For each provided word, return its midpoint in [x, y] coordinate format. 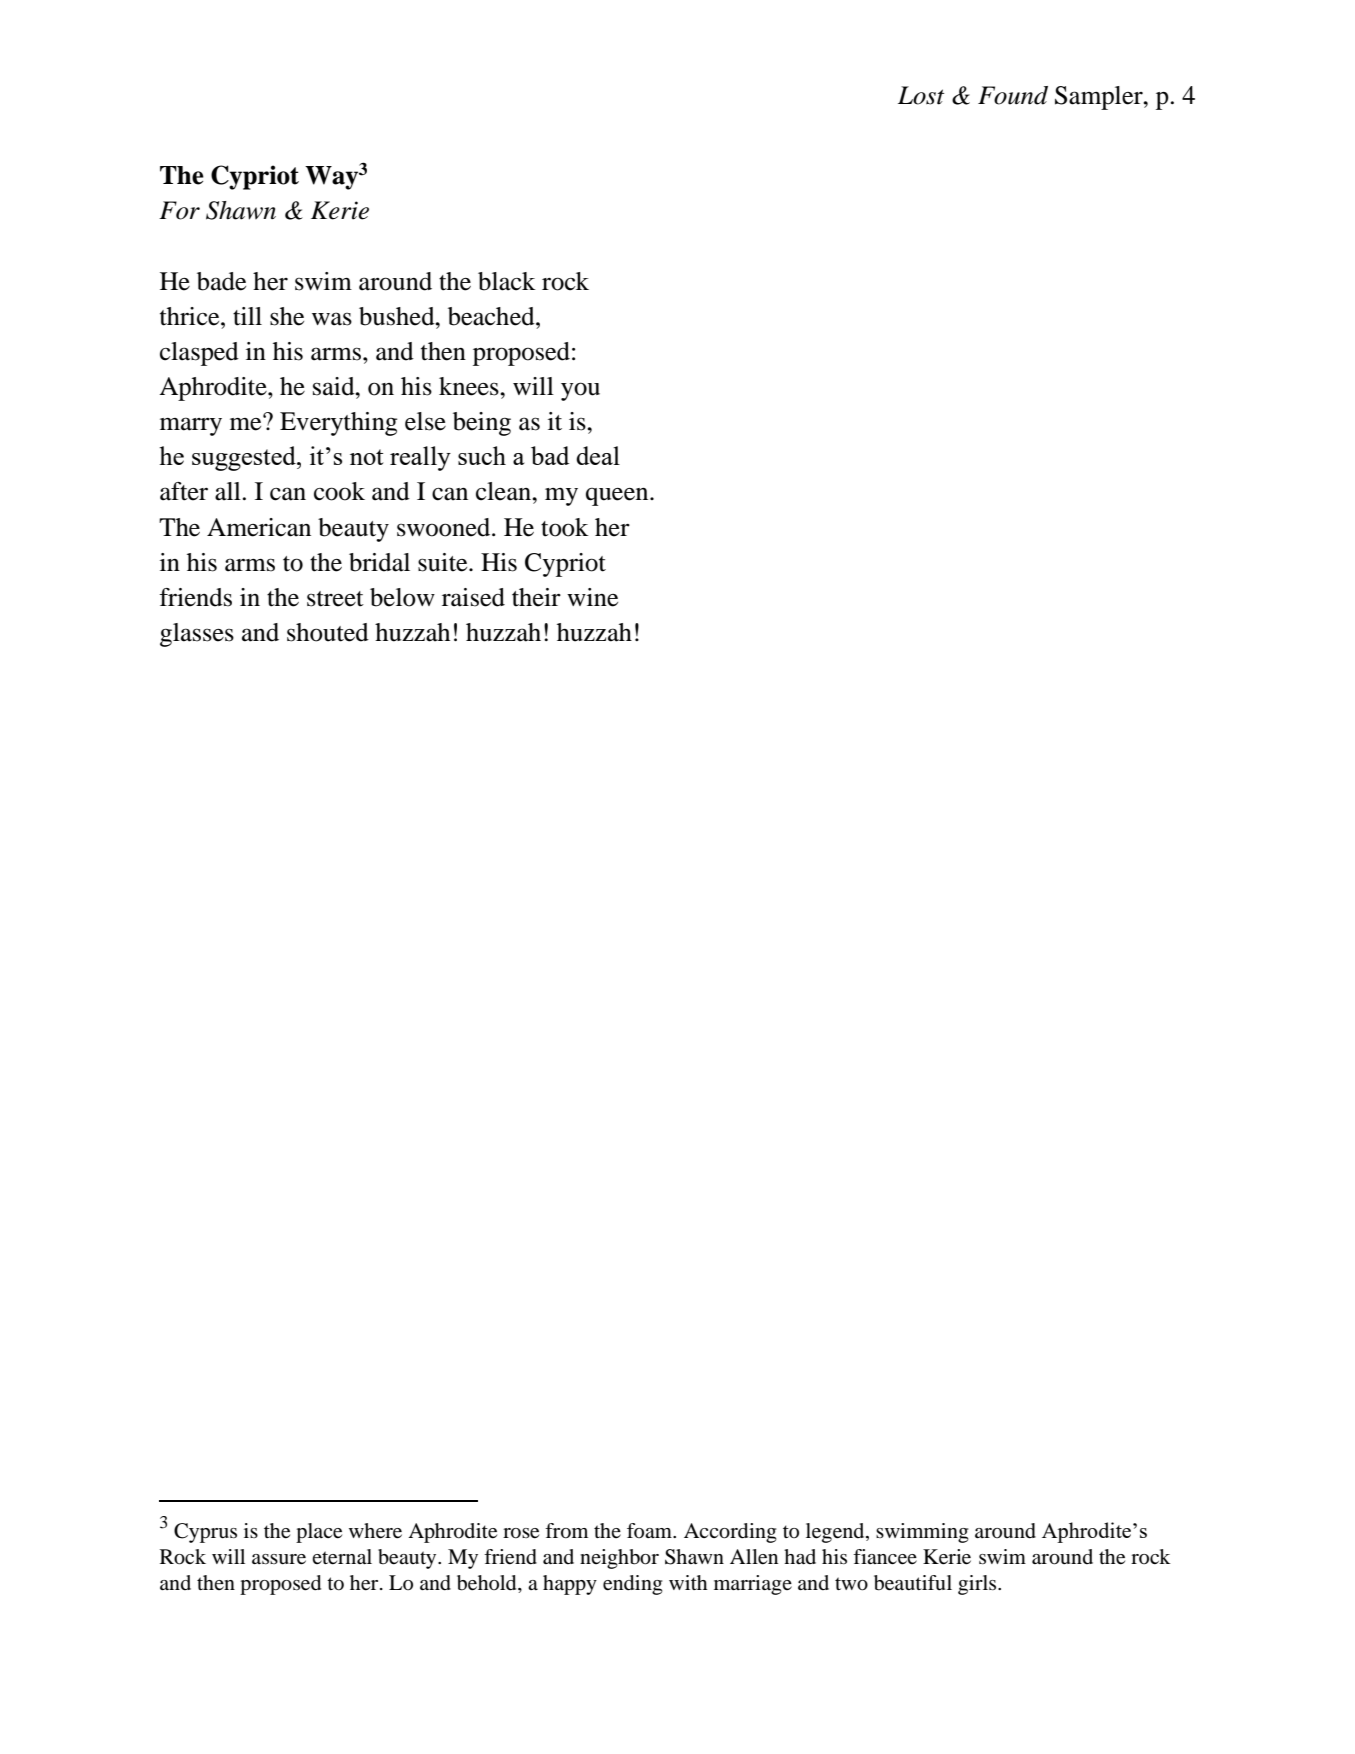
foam [650, 1530]
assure [279, 1559]
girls [978, 1585]
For [179, 210]
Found [1013, 95]
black [507, 281]
